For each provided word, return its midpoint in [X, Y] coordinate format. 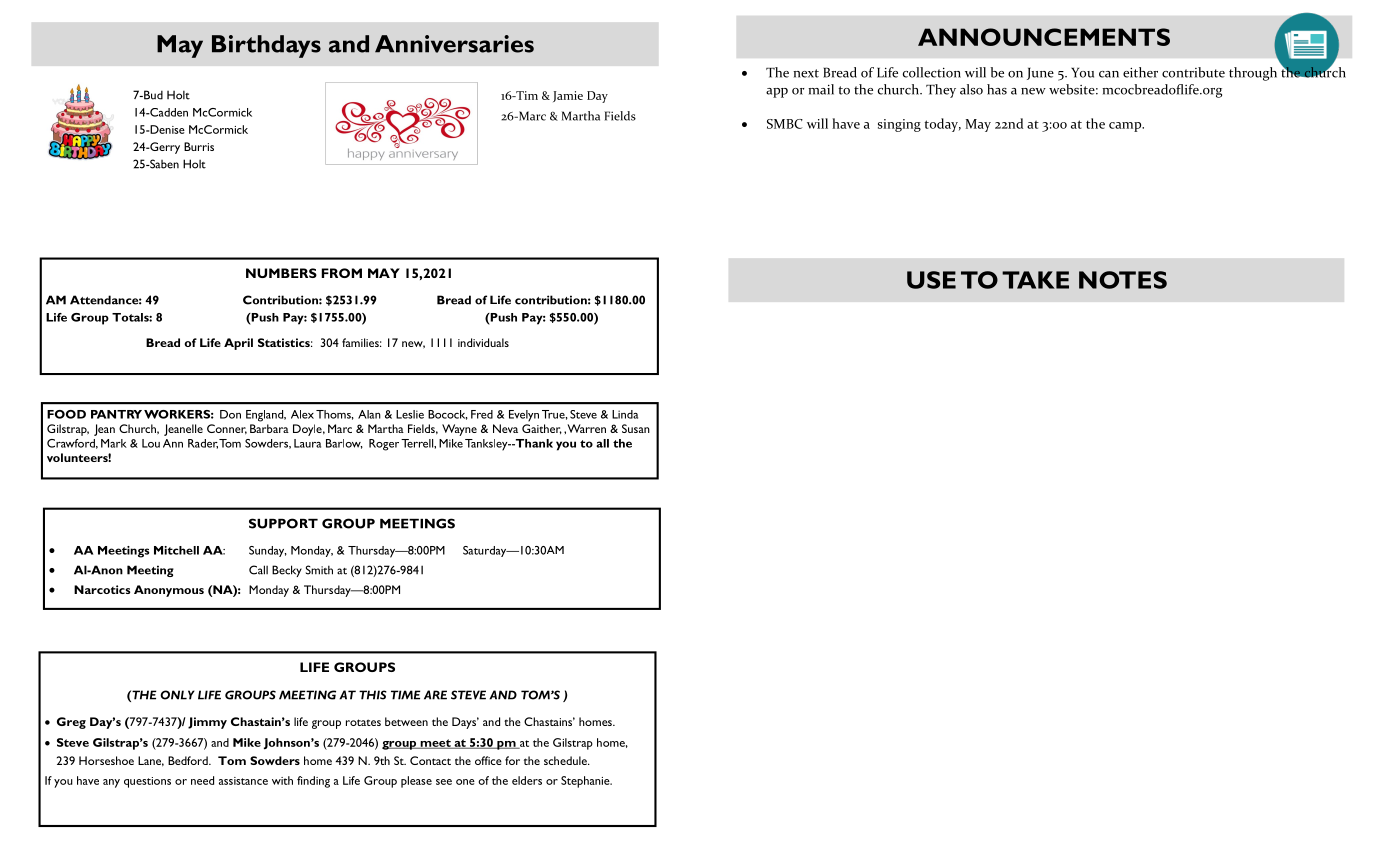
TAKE [1035, 280]
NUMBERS [281, 273]
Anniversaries [454, 44]
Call [258, 570]
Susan [636, 428]
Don [230, 414]
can [1109, 74]
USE [931, 280]
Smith [319, 570]
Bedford [189, 760]
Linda [625, 414]
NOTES [1123, 280]
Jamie [568, 96]
